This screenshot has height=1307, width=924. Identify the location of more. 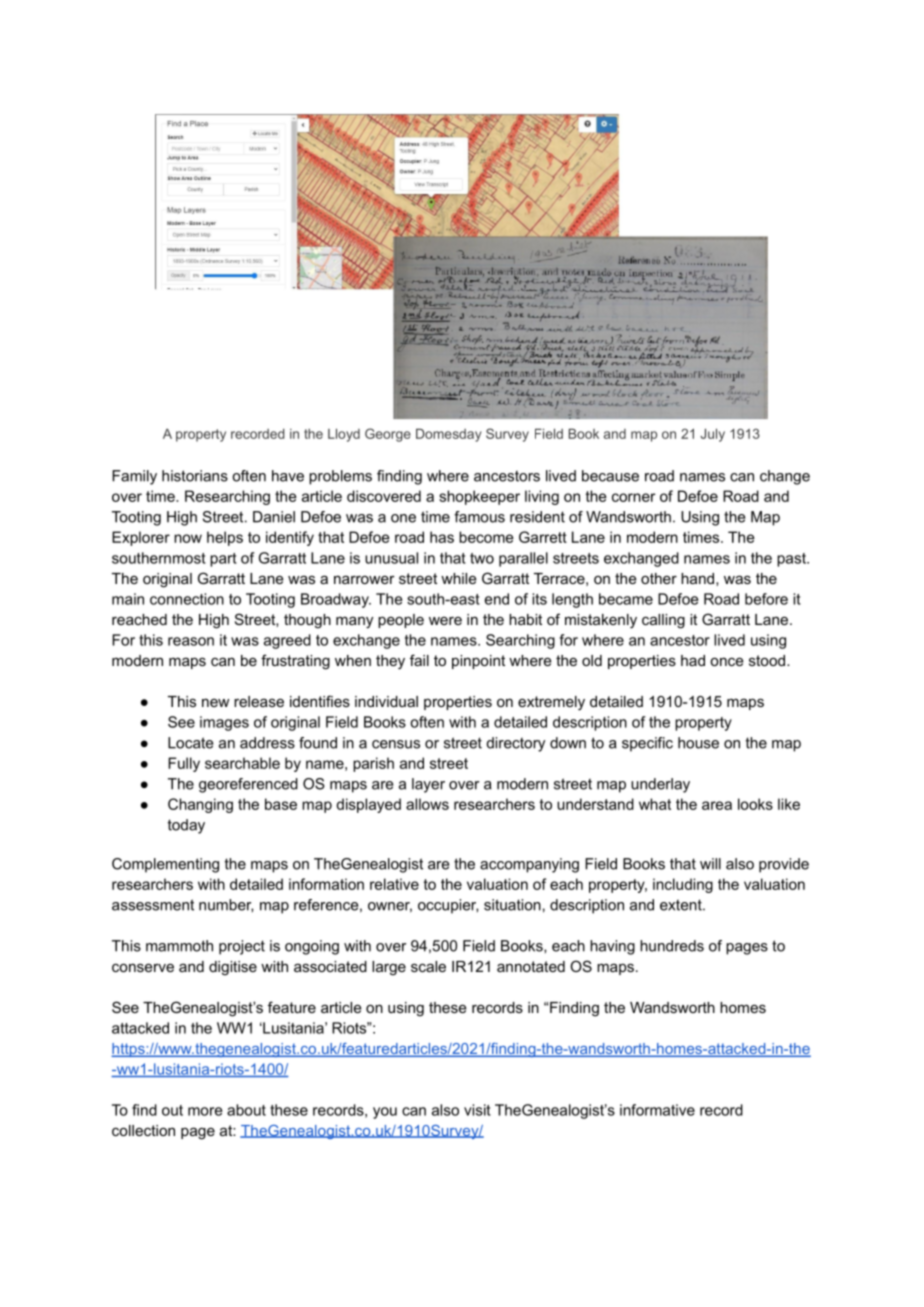
(205, 1111).
